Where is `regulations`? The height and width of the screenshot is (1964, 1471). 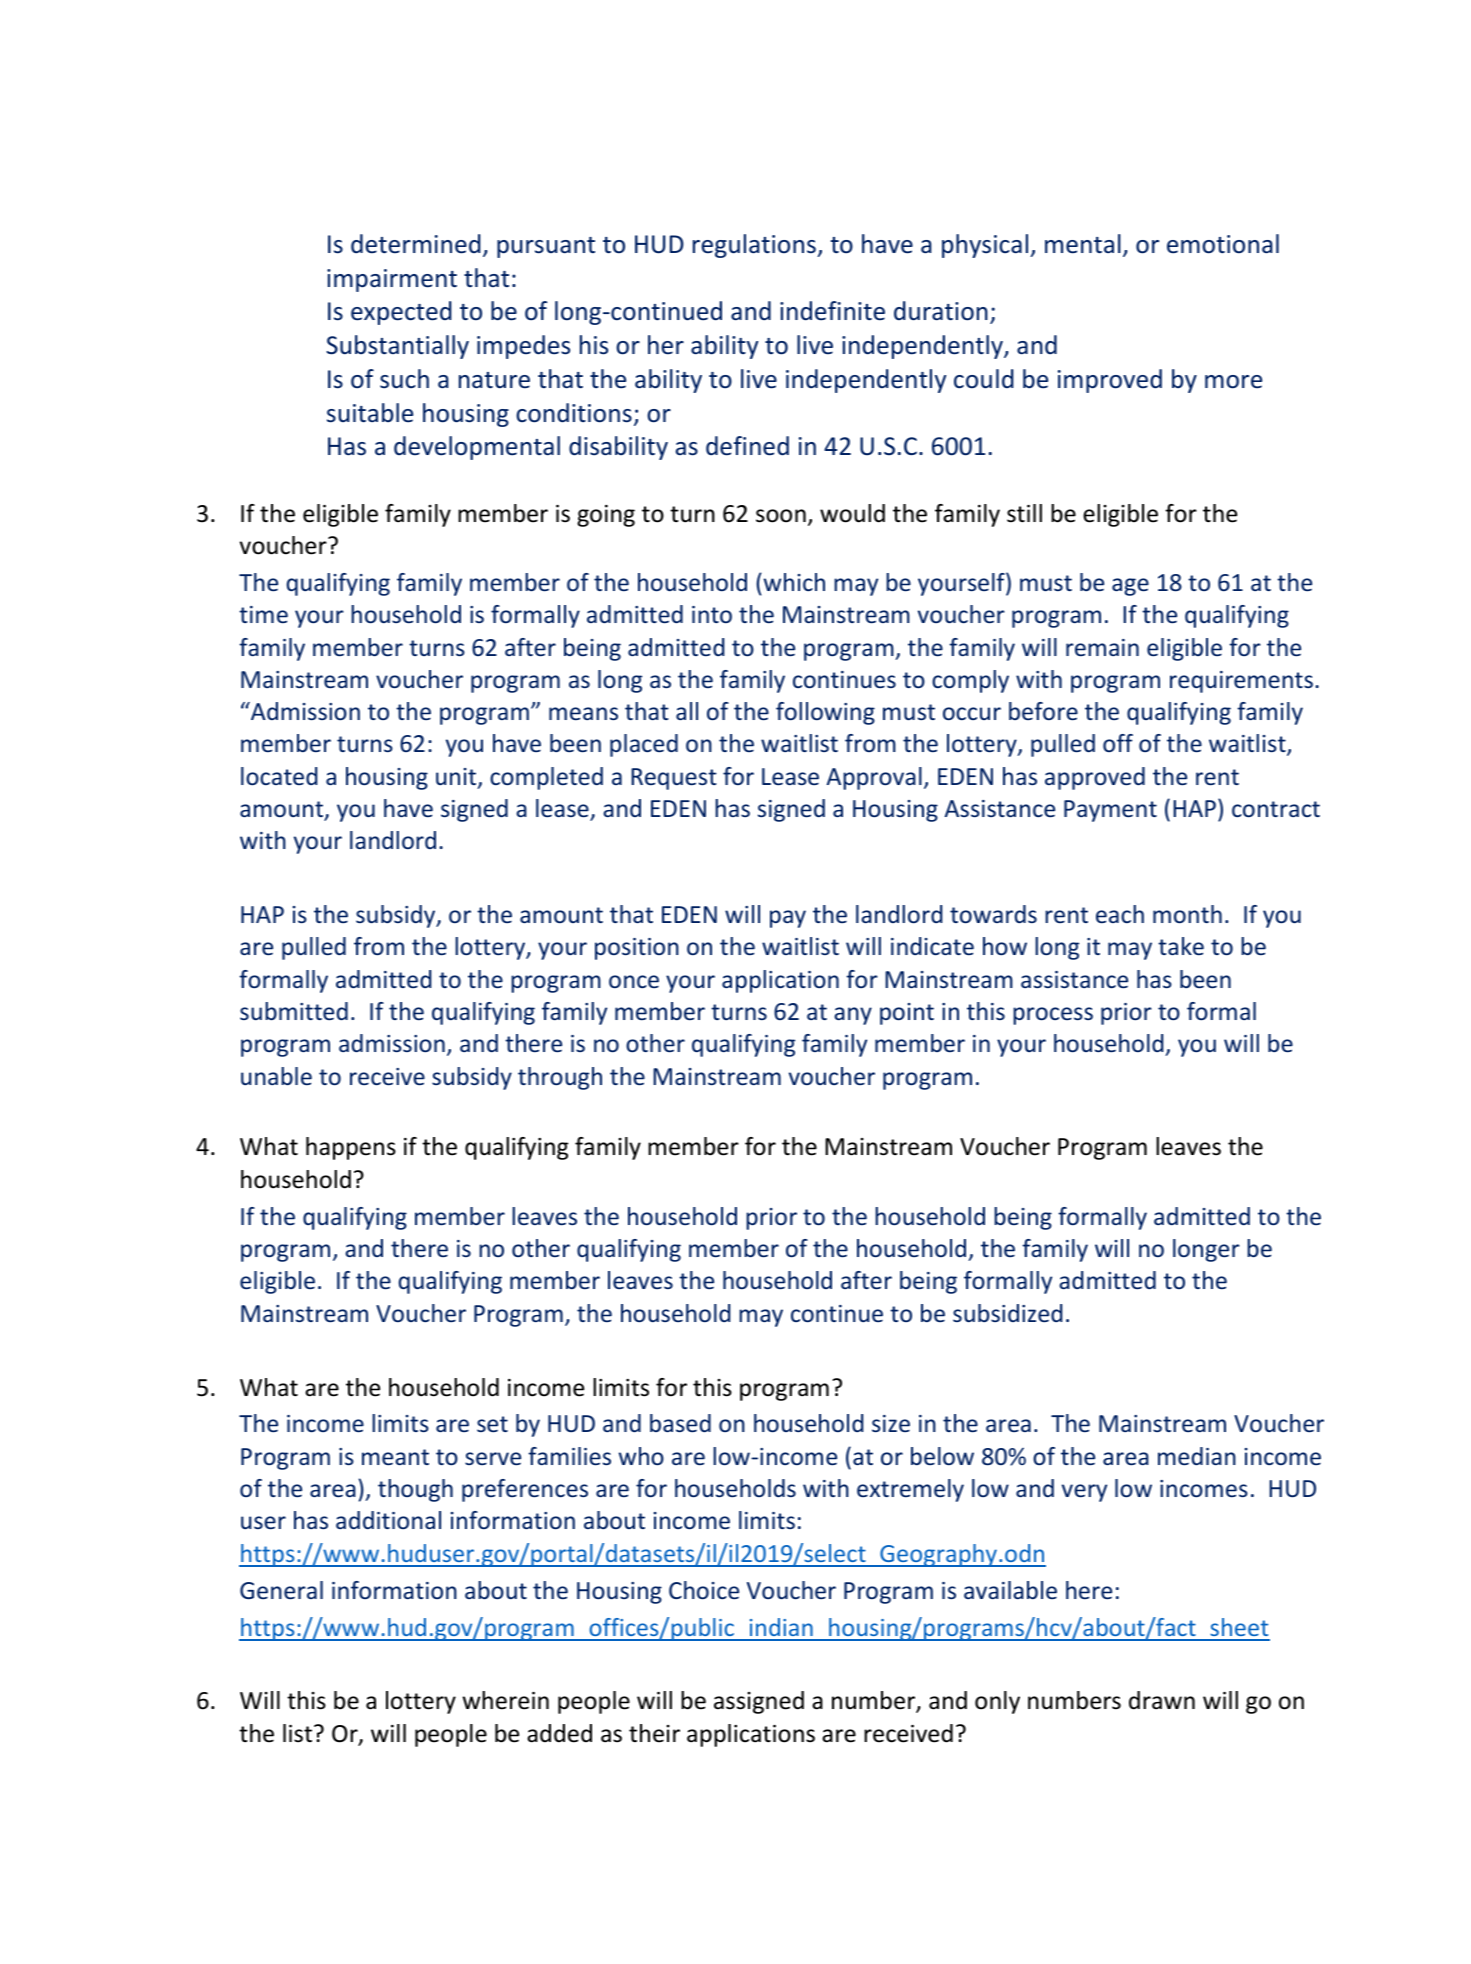
regulations is located at coordinates (755, 246).
